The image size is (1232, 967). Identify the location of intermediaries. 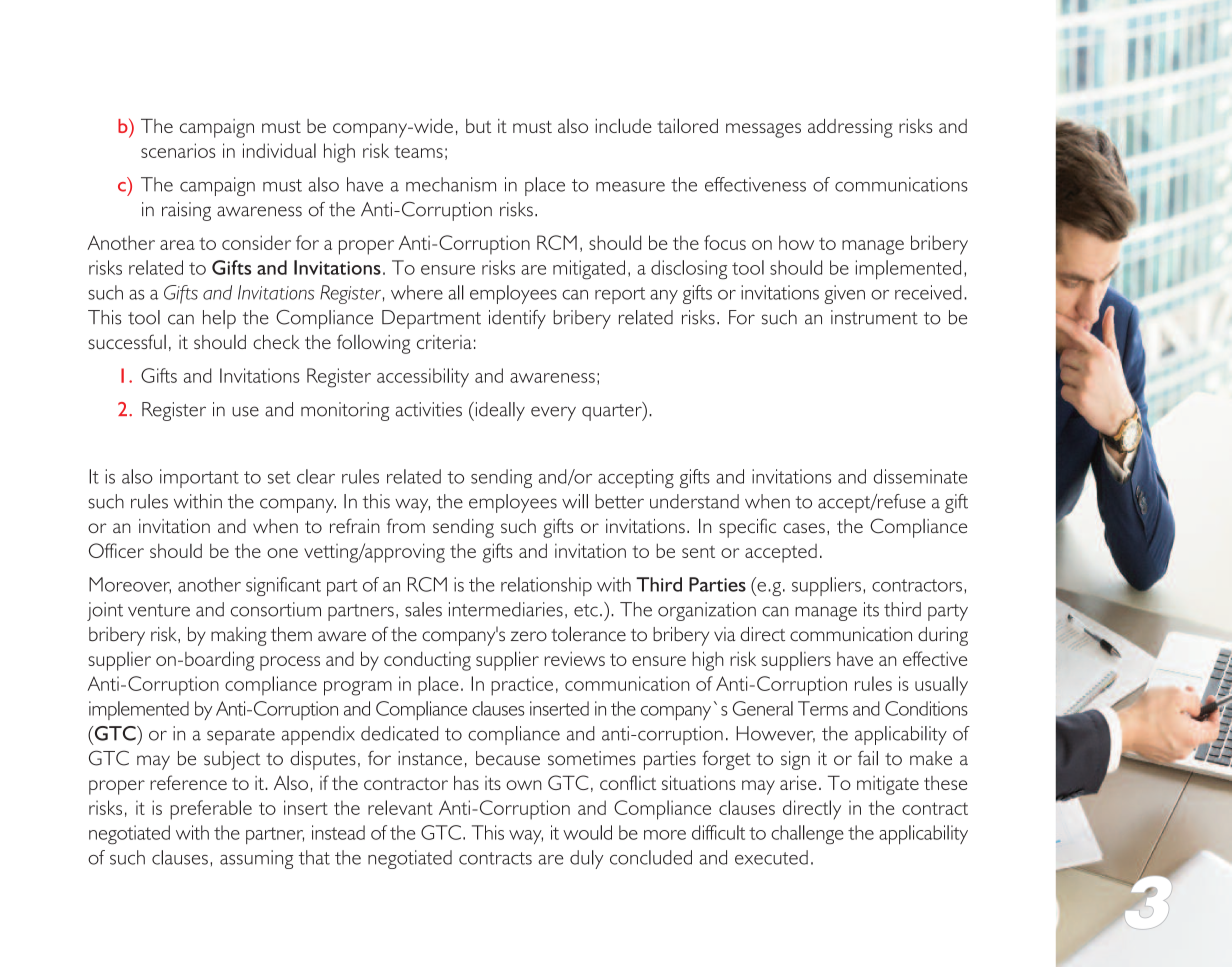
(506, 609).
